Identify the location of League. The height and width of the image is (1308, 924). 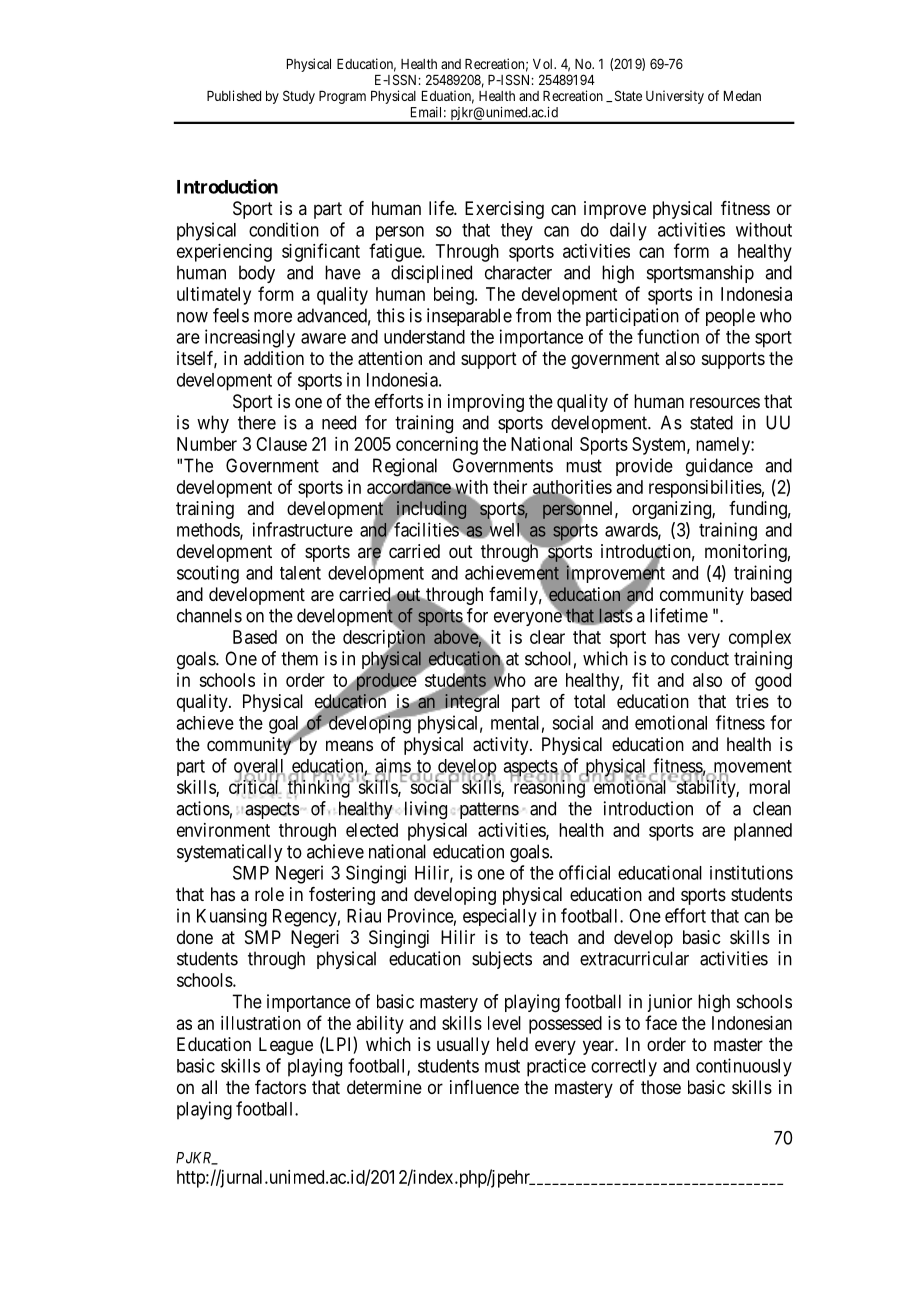
(286, 1046).
